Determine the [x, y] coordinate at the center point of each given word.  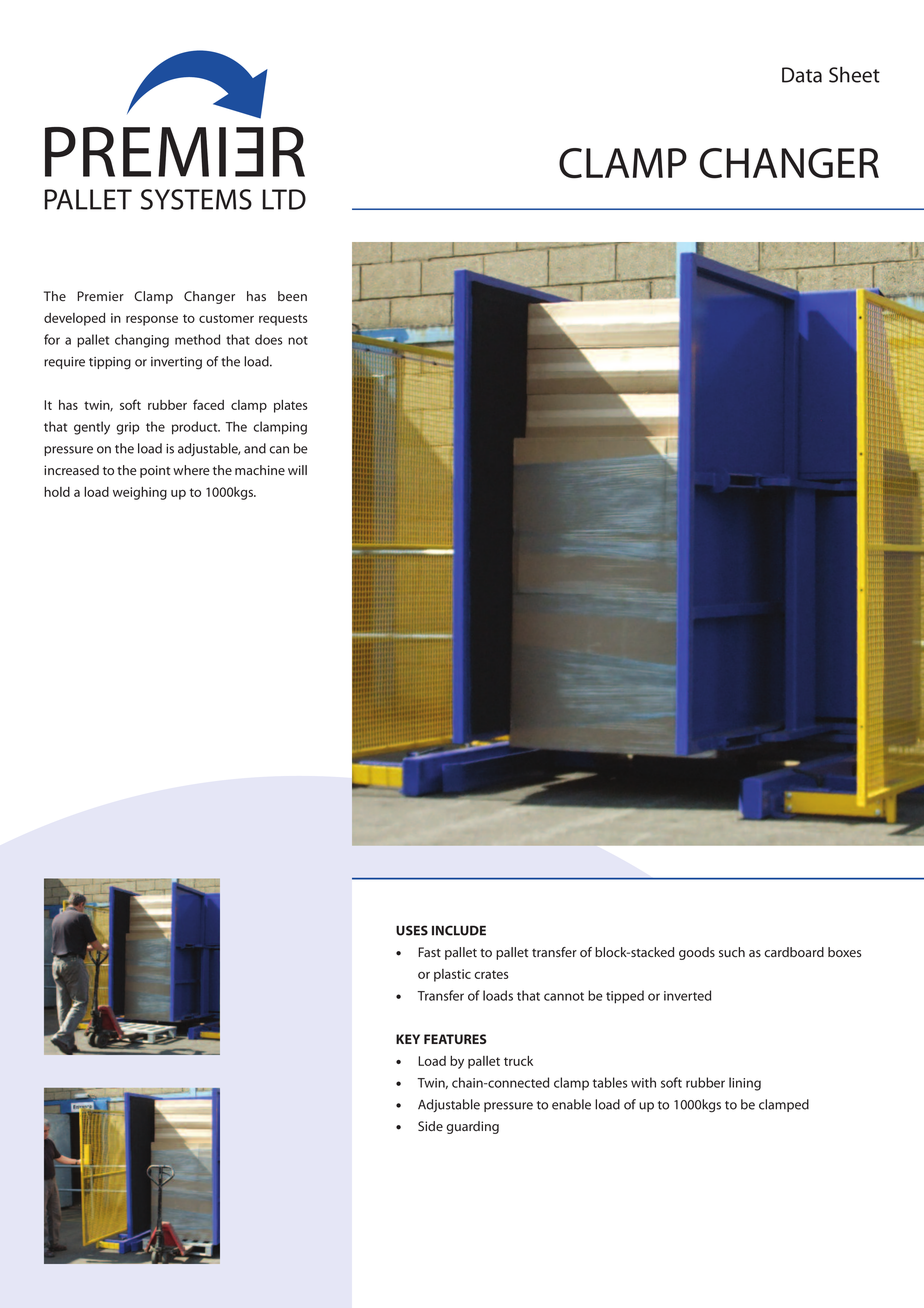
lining [745, 1084]
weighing [140, 493]
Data [802, 75]
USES [412, 930]
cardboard [794, 952]
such [732, 952]
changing [142, 341]
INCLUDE [459, 930]
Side [430, 1126]
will [297, 470]
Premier [100, 296]
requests [283, 320]
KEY [408, 1039]
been [292, 296]
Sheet [854, 74]
